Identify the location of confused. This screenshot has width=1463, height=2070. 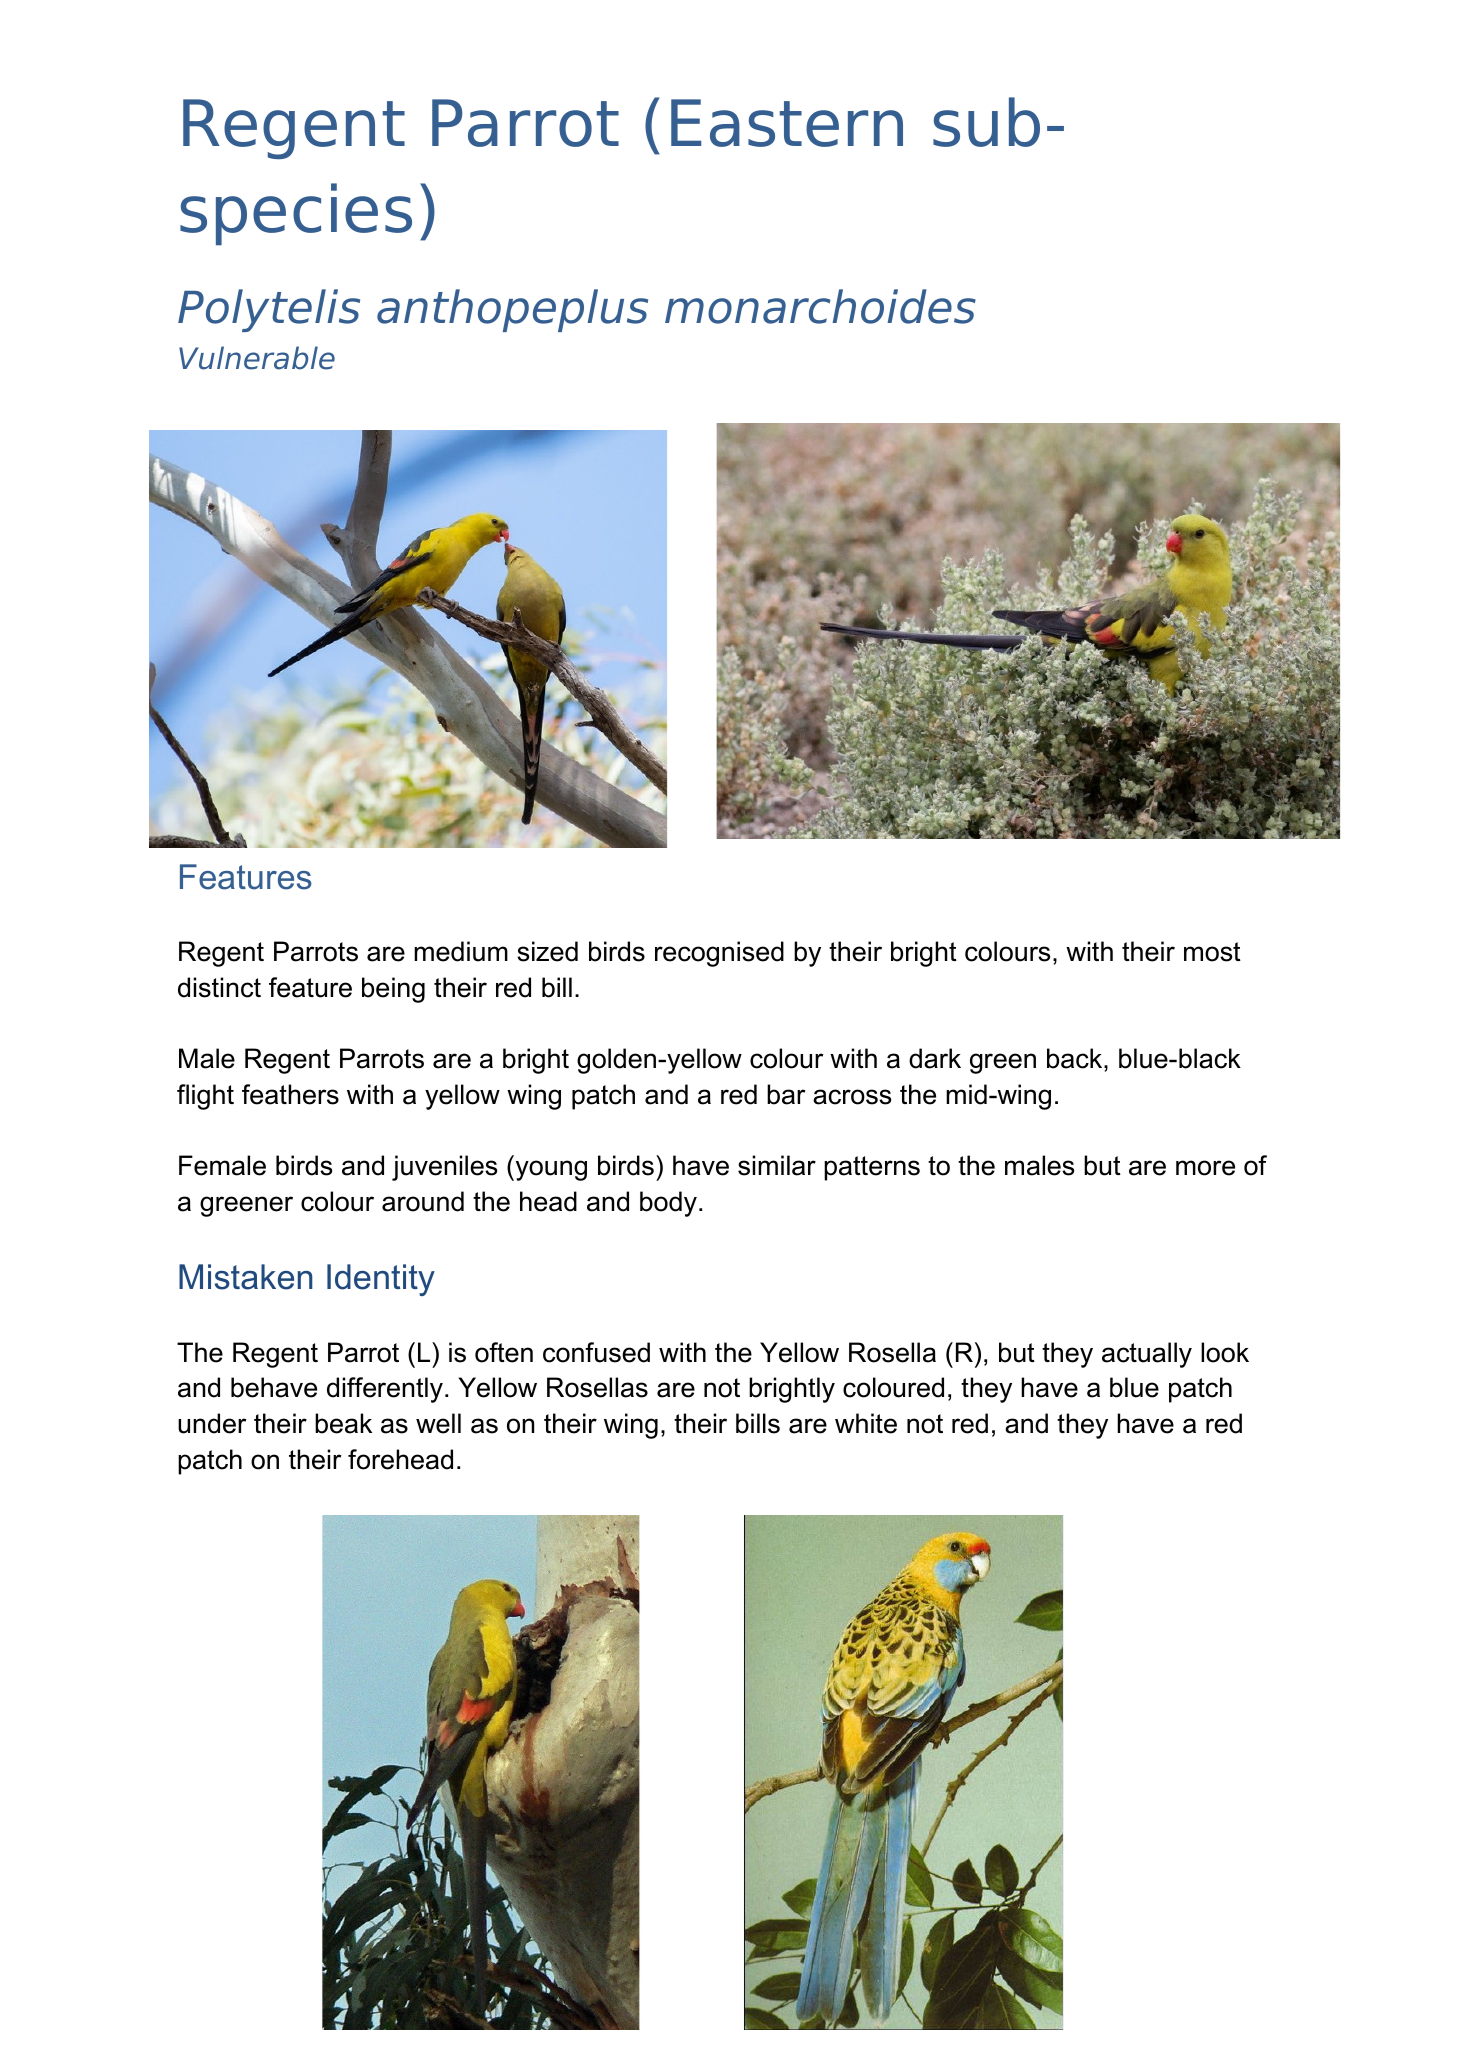
(596, 1352).
